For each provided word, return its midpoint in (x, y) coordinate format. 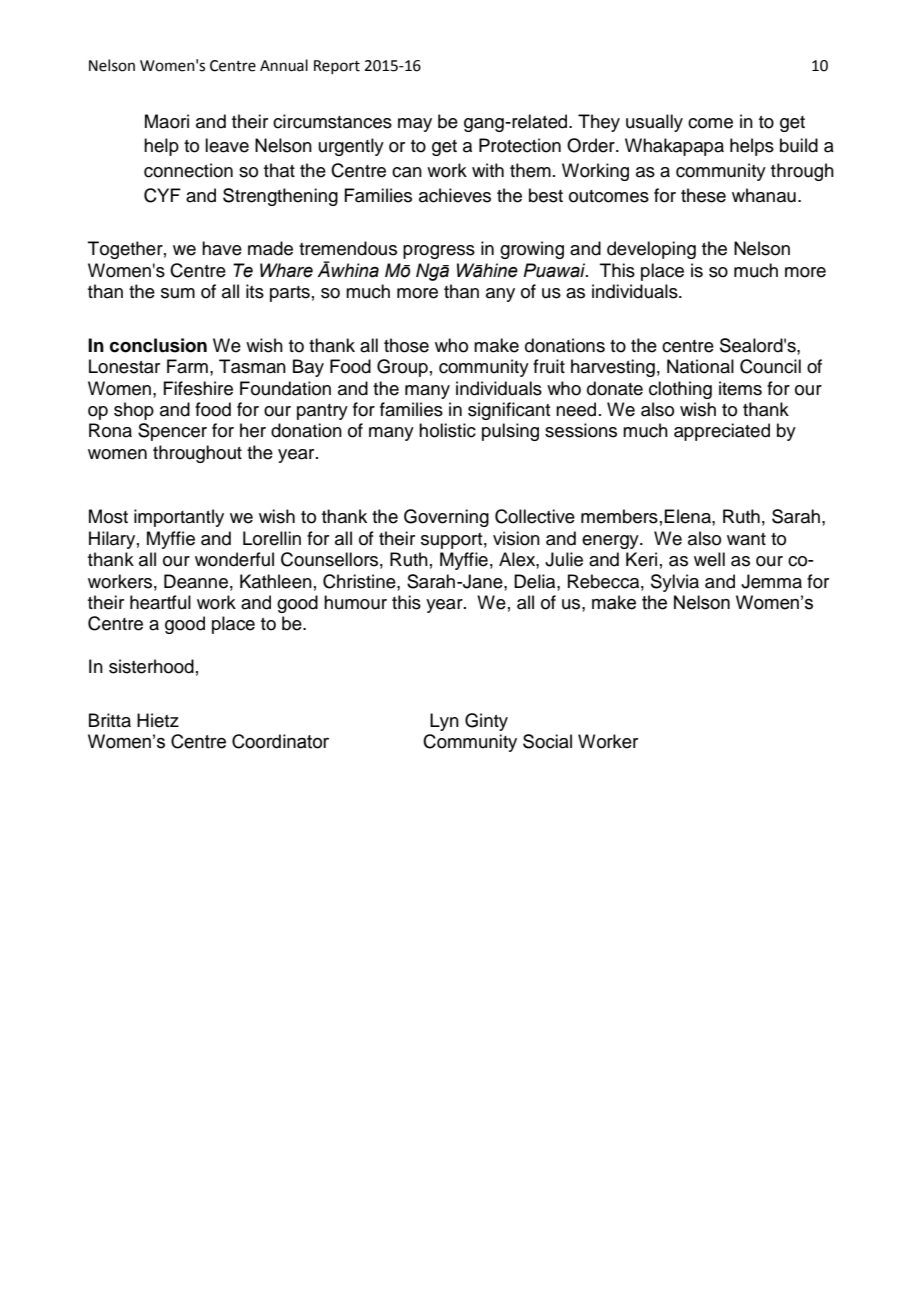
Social (547, 741)
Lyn (444, 722)
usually (654, 123)
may (415, 125)
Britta (110, 720)
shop (134, 411)
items (740, 388)
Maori (167, 121)
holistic (447, 430)
